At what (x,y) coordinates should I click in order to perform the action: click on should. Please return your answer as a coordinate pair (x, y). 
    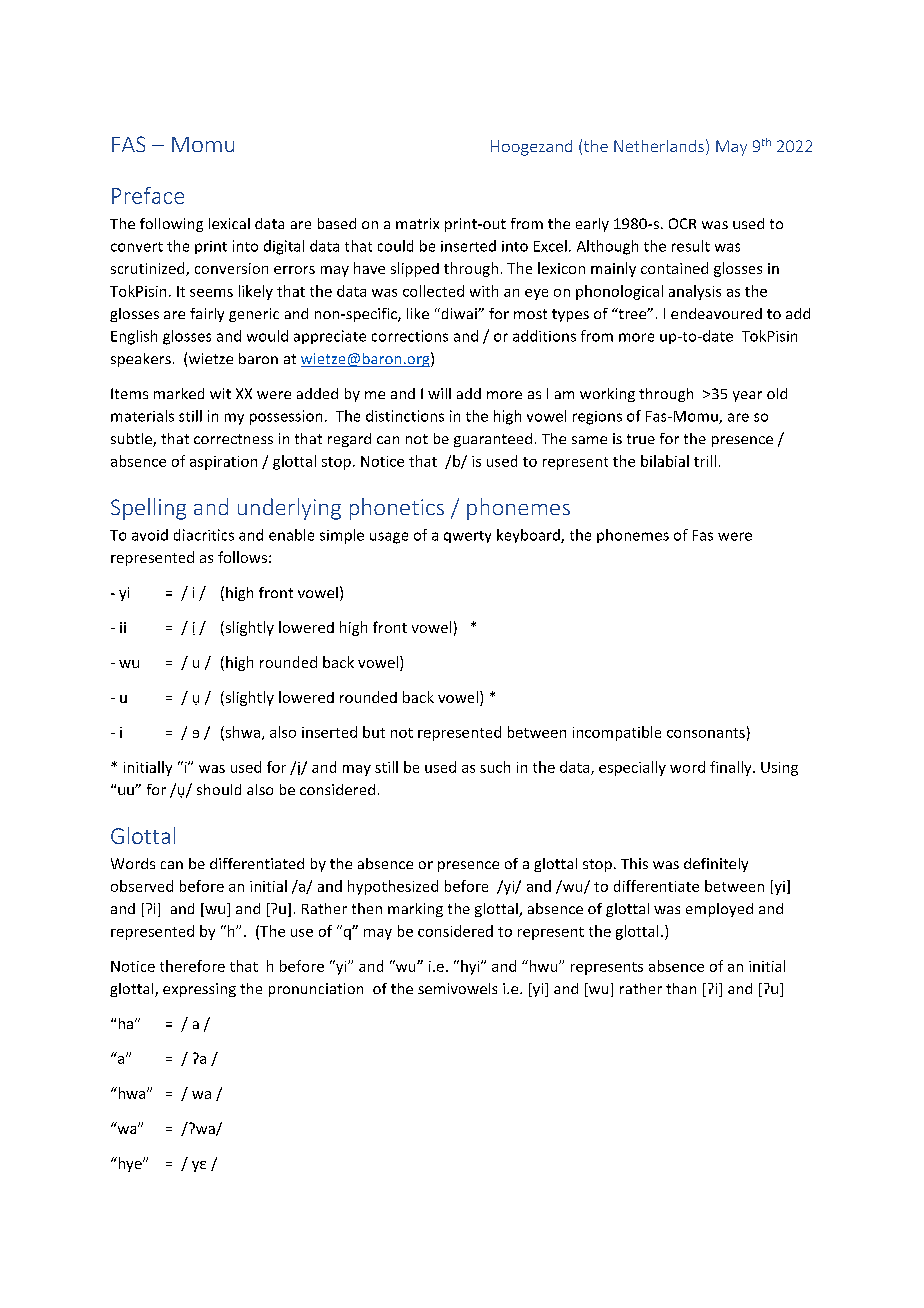
    Looking at the image, I should click on (219, 789).
